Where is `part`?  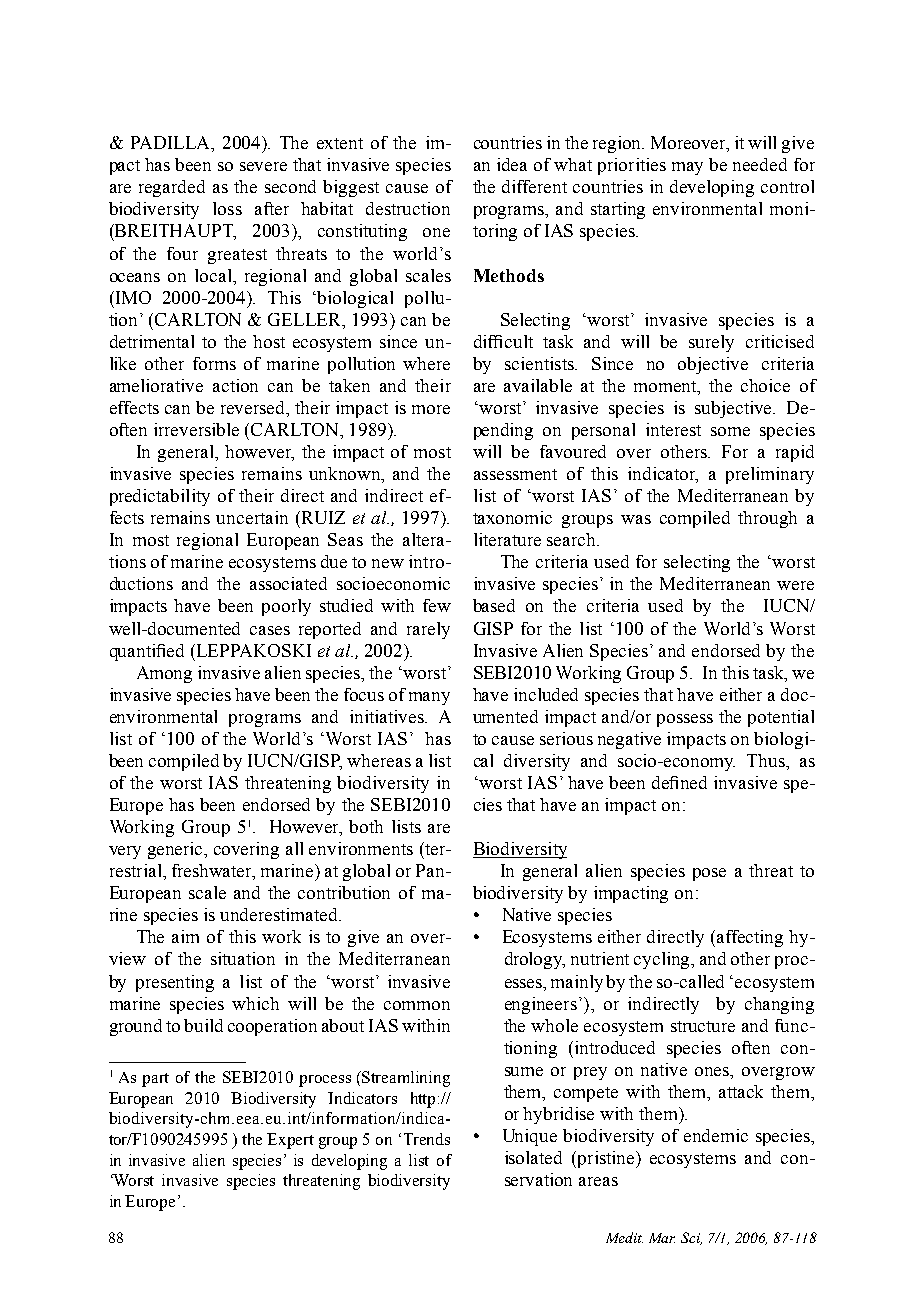 part is located at coordinates (155, 1080).
